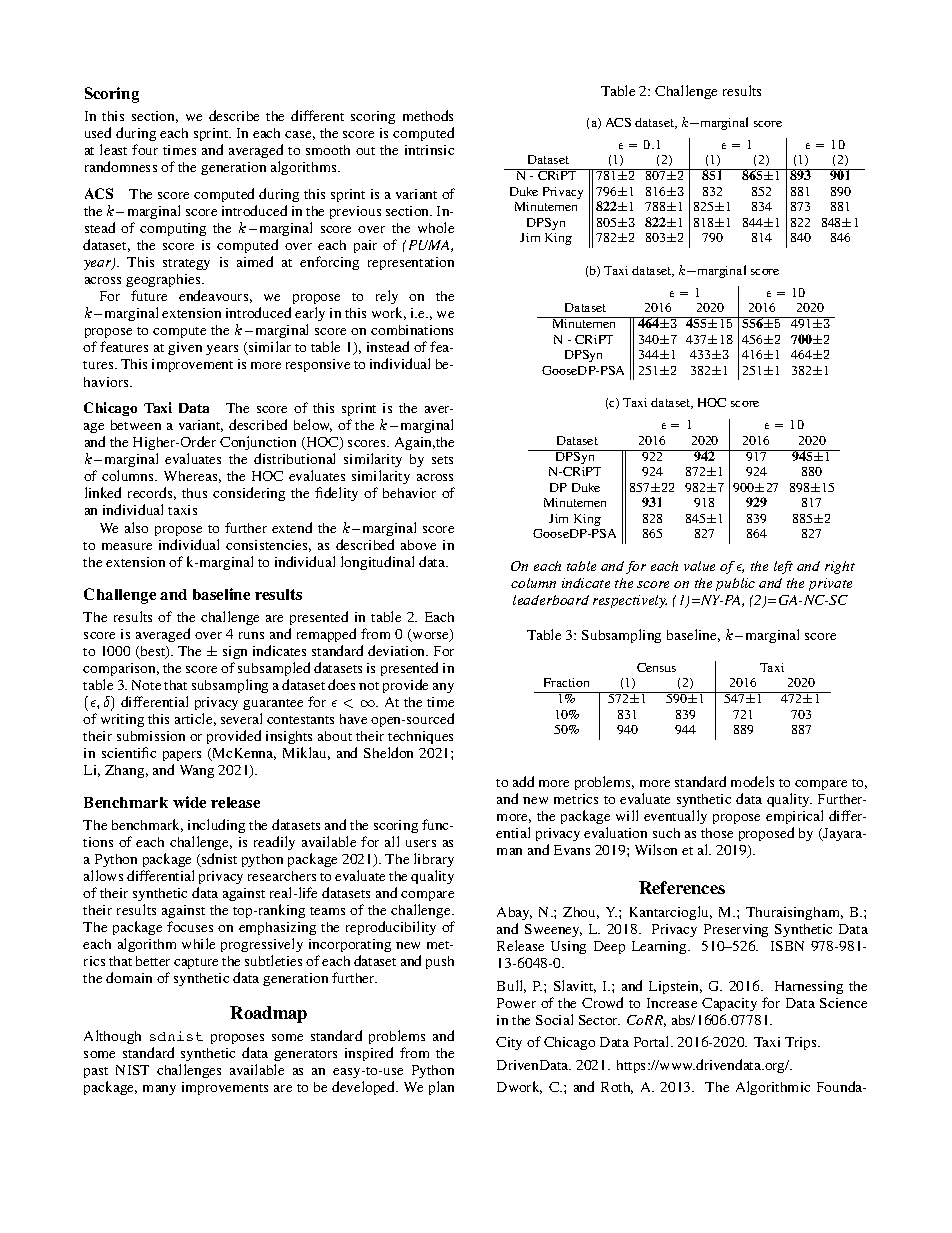  What do you see at coordinates (194, 493) in the page?
I see `thus` at bounding box center [194, 493].
